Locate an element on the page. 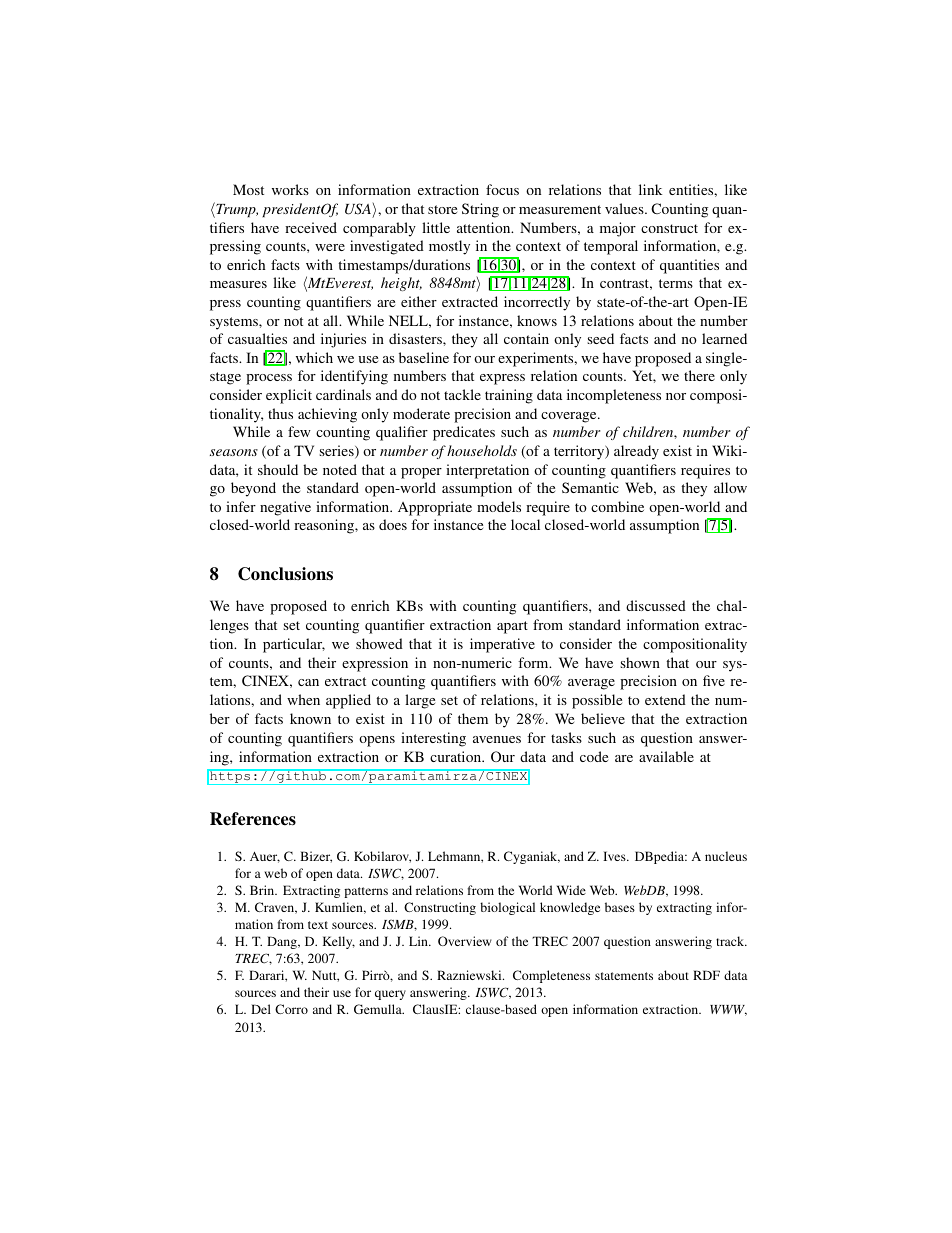  Kelly is located at coordinates (339, 942).
